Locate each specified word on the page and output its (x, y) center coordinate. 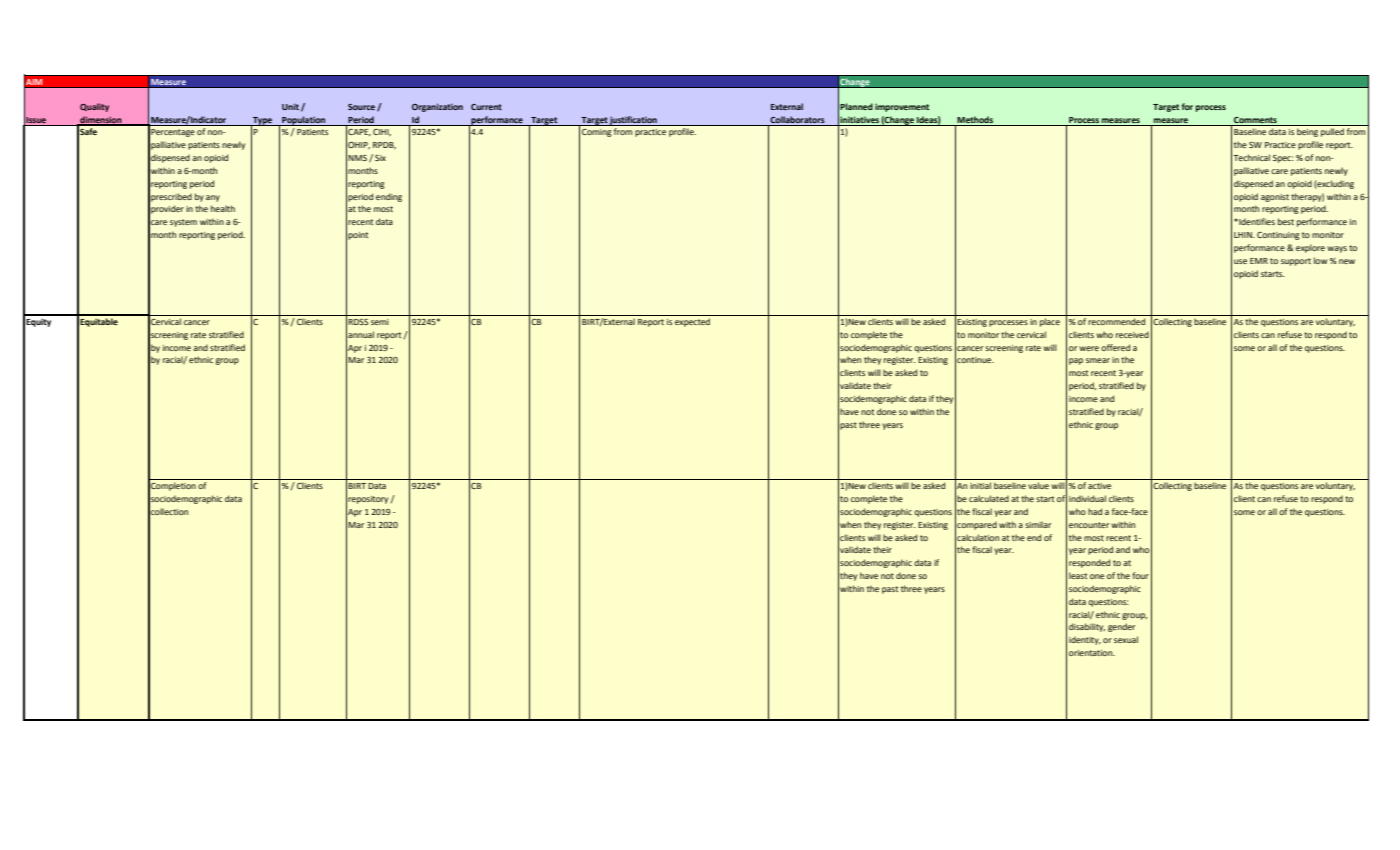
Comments (1255, 120)
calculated (989, 498)
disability (1087, 627)
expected (692, 322)
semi (380, 322)
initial (980, 485)
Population (304, 121)
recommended (1116, 321)
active (1099, 486)
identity (1085, 640)
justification (633, 121)
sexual (1126, 639)
